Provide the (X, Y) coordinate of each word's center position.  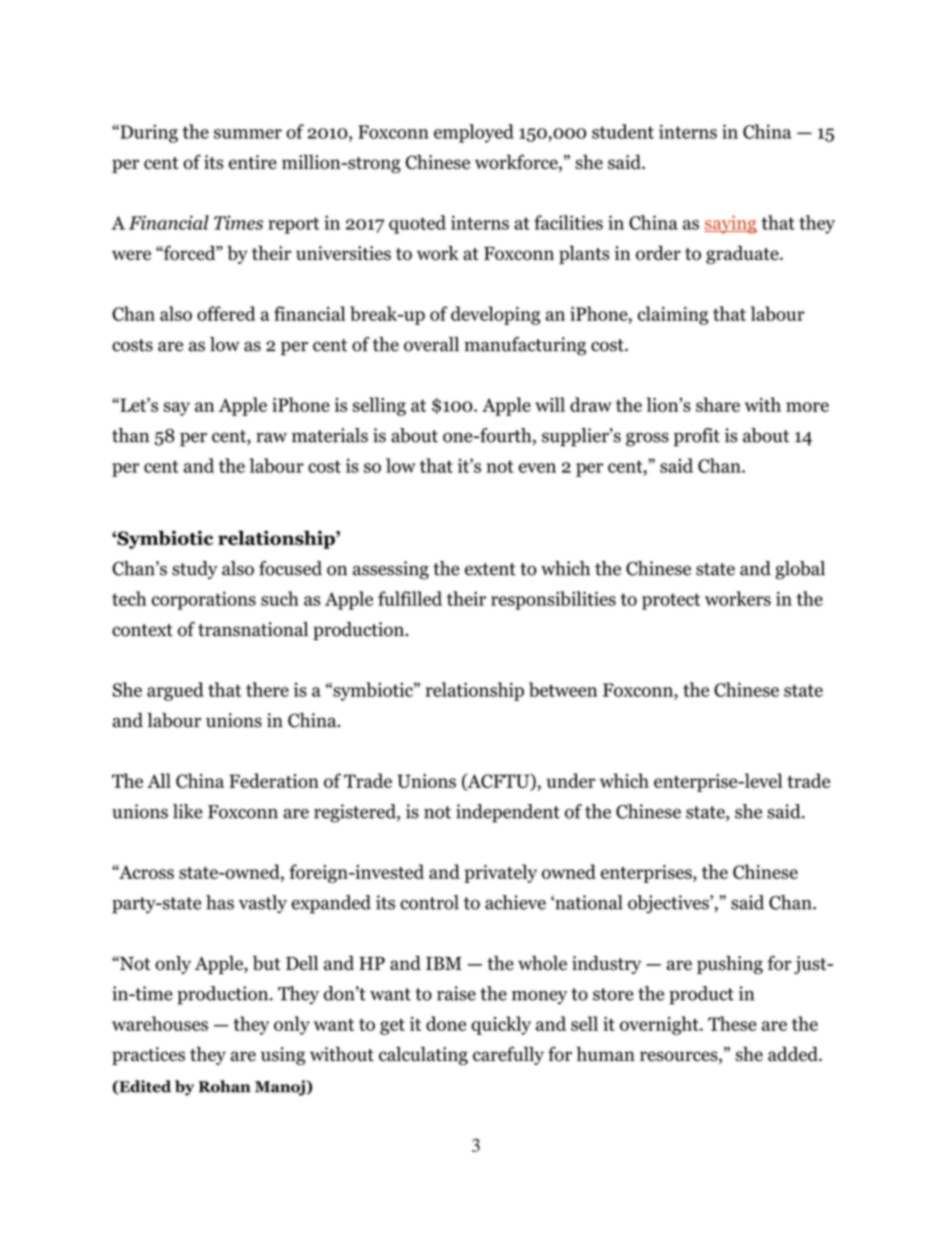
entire (253, 162)
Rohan (224, 1086)
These (732, 1023)
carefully (508, 1055)
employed (474, 133)
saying (730, 224)
